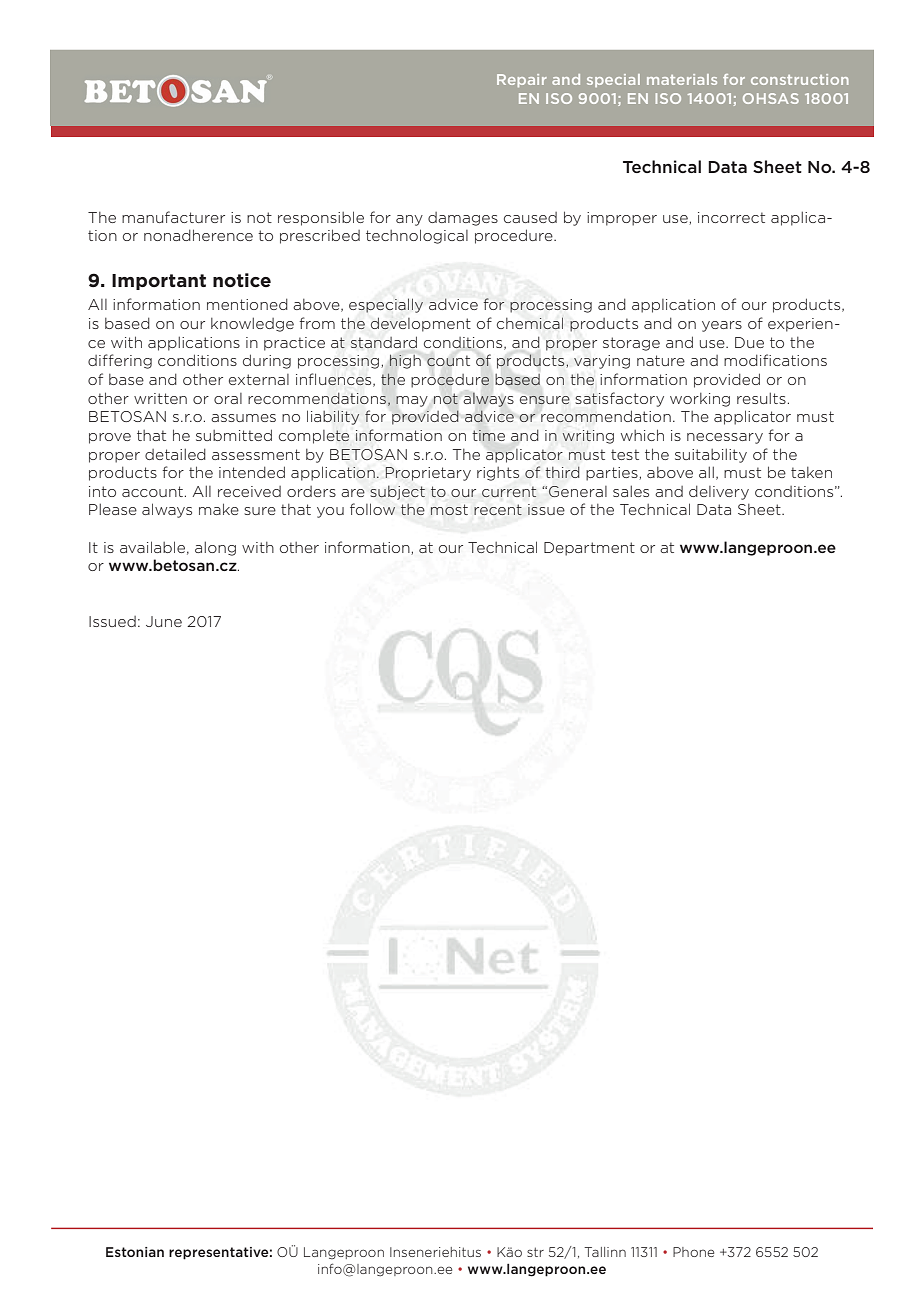  I want to click on manufacturer, so click(173, 217).
